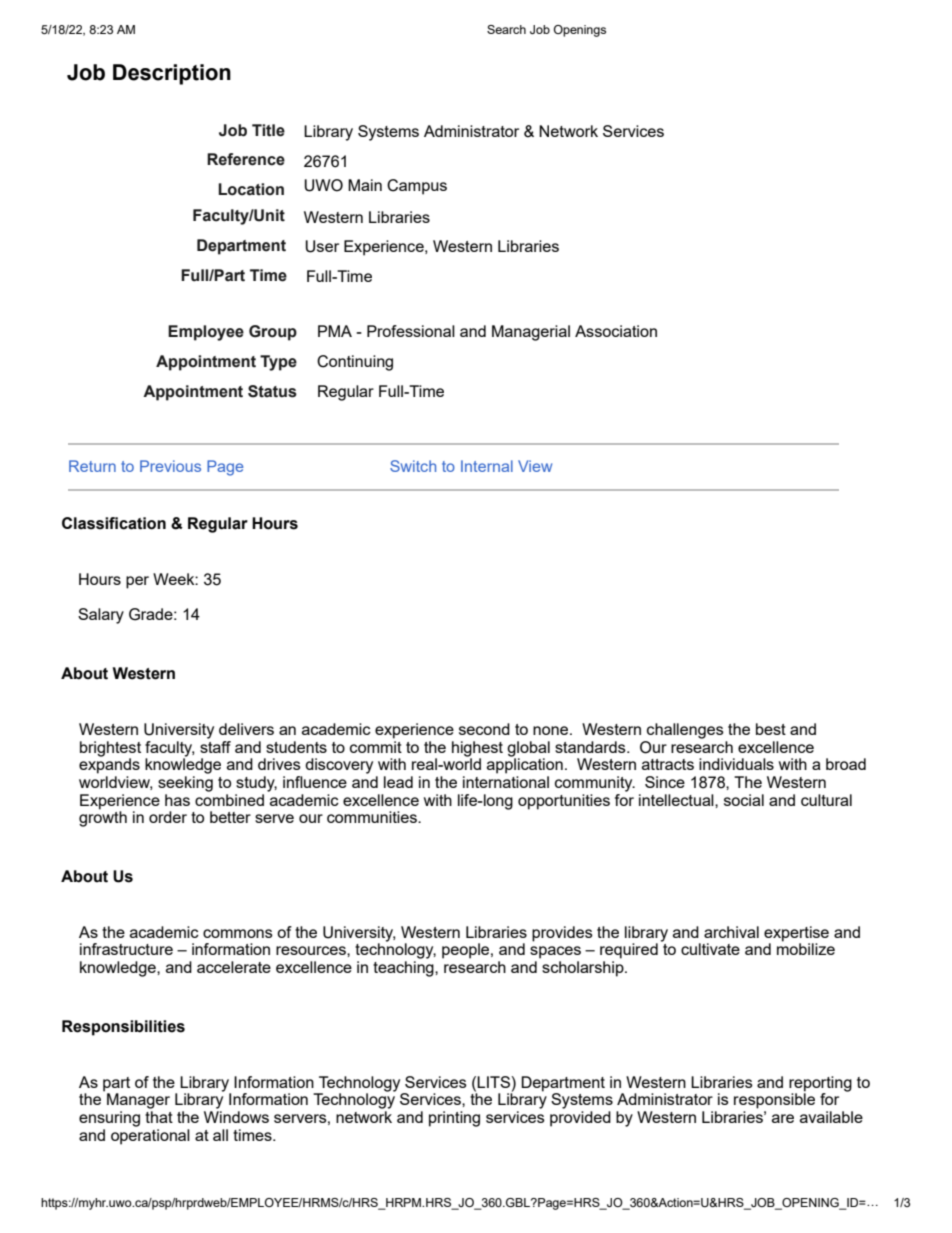 The image size is (952, 1233). What do you see at coordinates (185, 784) in the page?
I see `seeking` at bounding box center [185, 784].
